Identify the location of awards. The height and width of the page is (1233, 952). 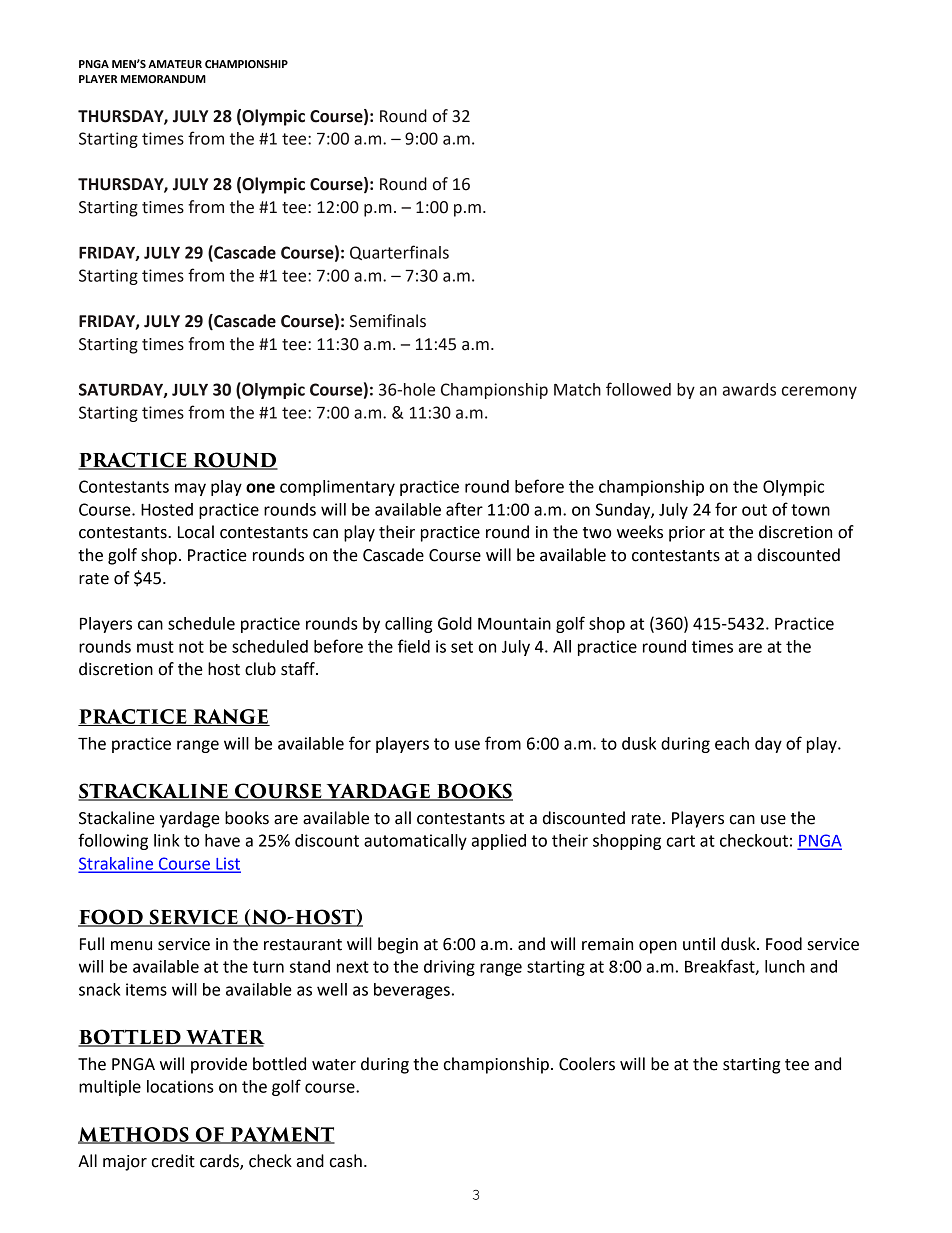
(749, 389).
